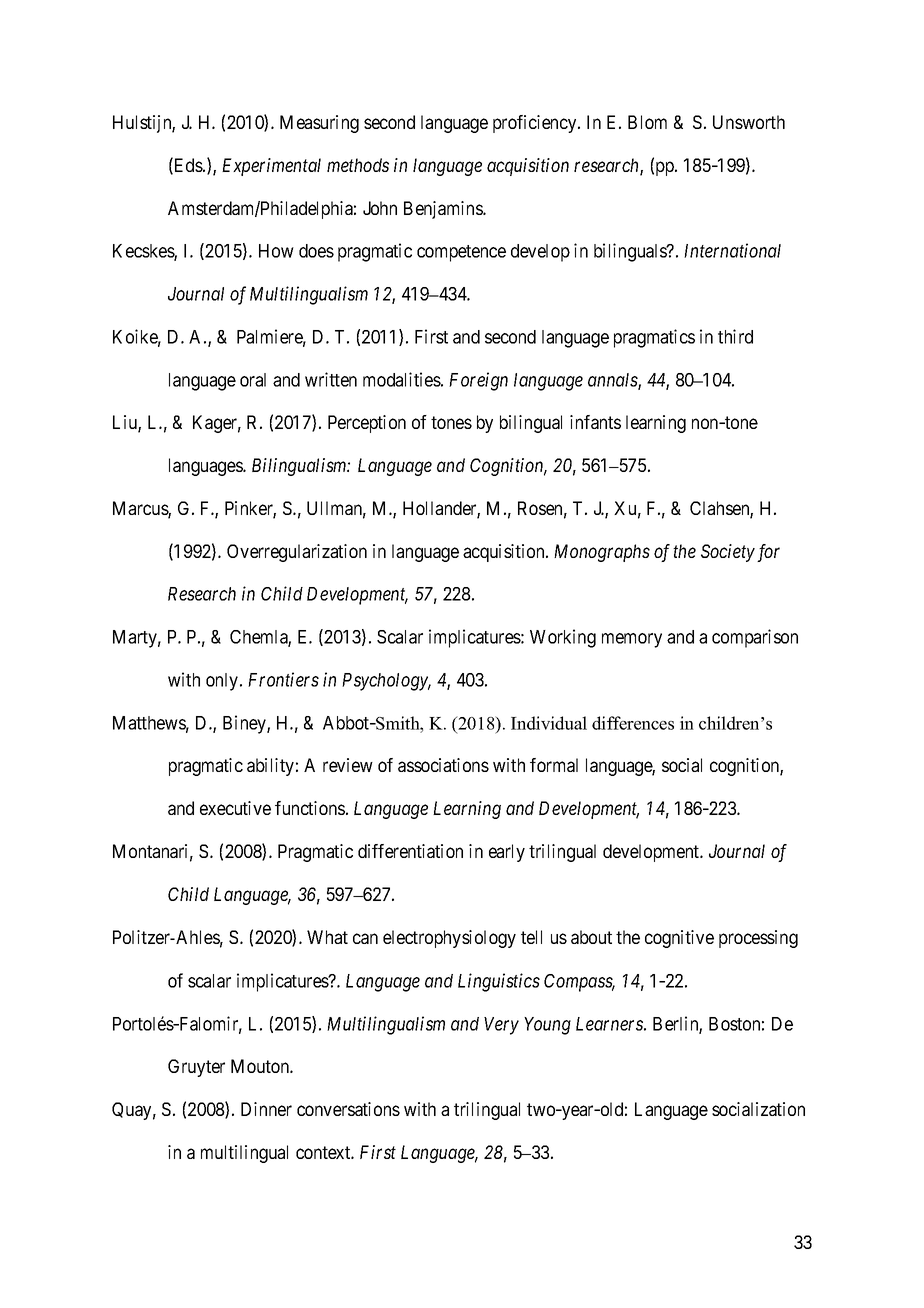 This image has width=924, height=1308. I want to click on Dinner, so click(266, 1109).
